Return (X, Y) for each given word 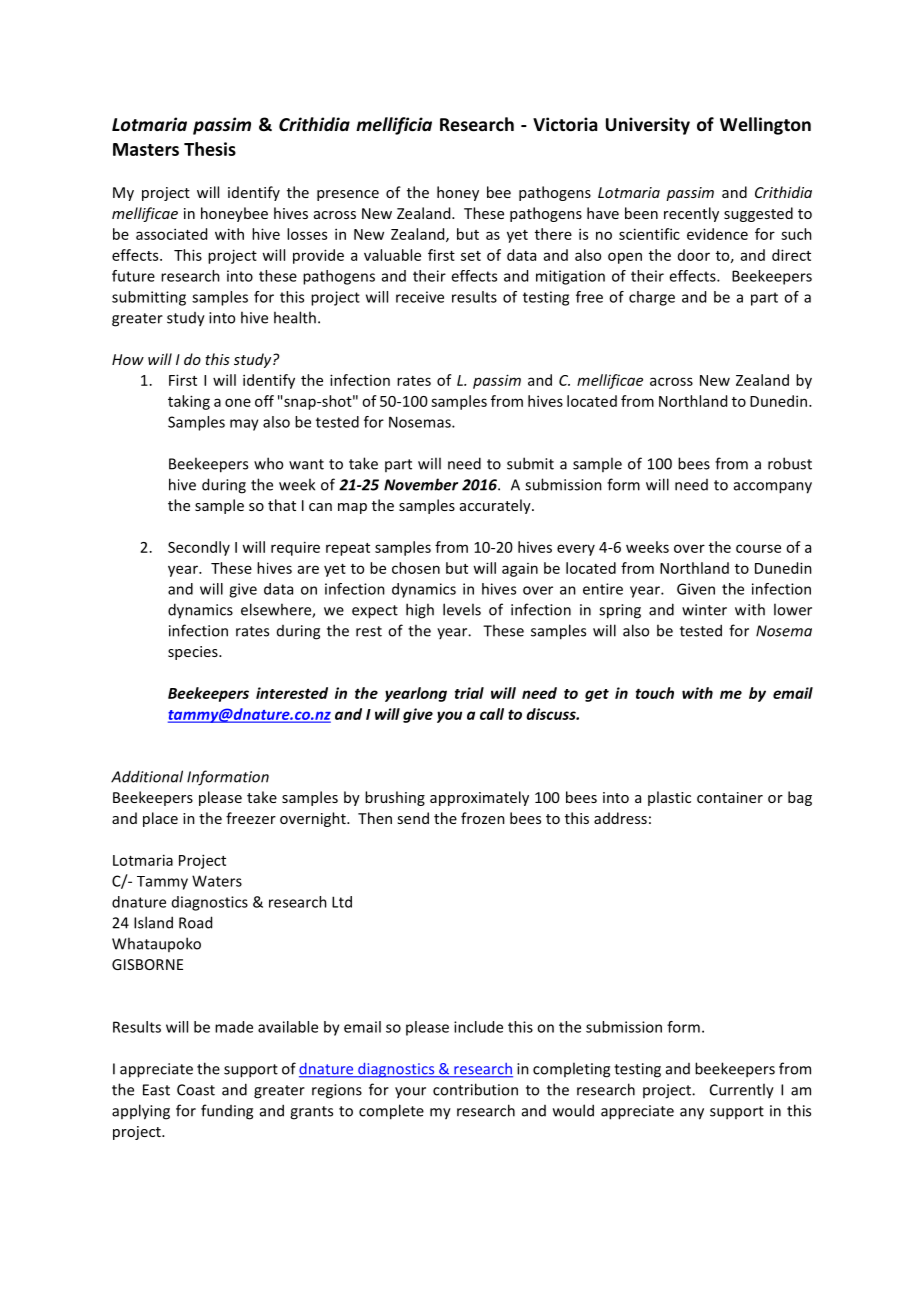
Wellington (765, 126)
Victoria (565, 124)
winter (704, 610)
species (194, 653)
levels (462, 609)
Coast (196, 1090)
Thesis (210, 149)
